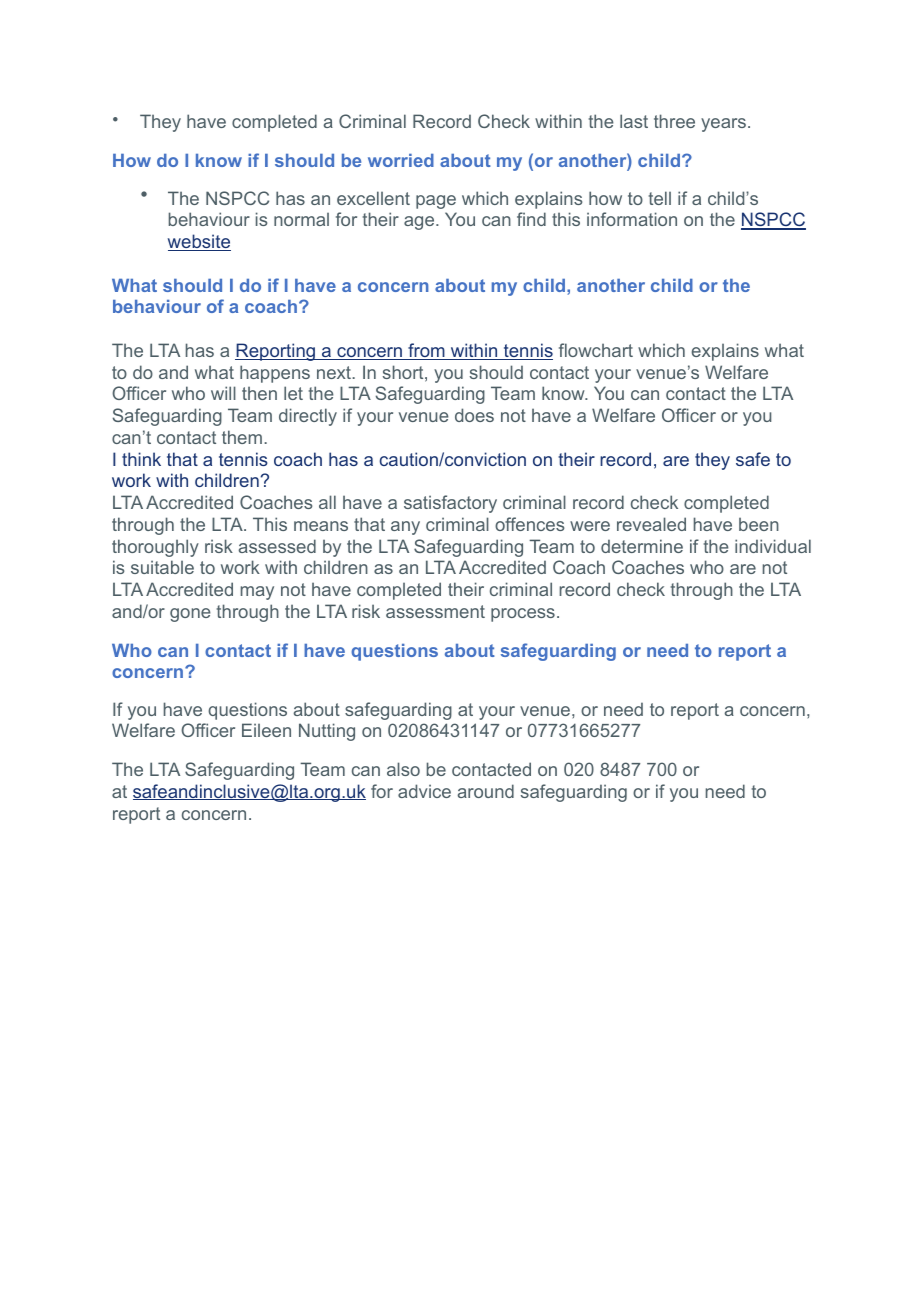 The height and width of the document is (1308, 924). Describe the element at coordinates (642, 546) in the document. I see `determine` at that location.
